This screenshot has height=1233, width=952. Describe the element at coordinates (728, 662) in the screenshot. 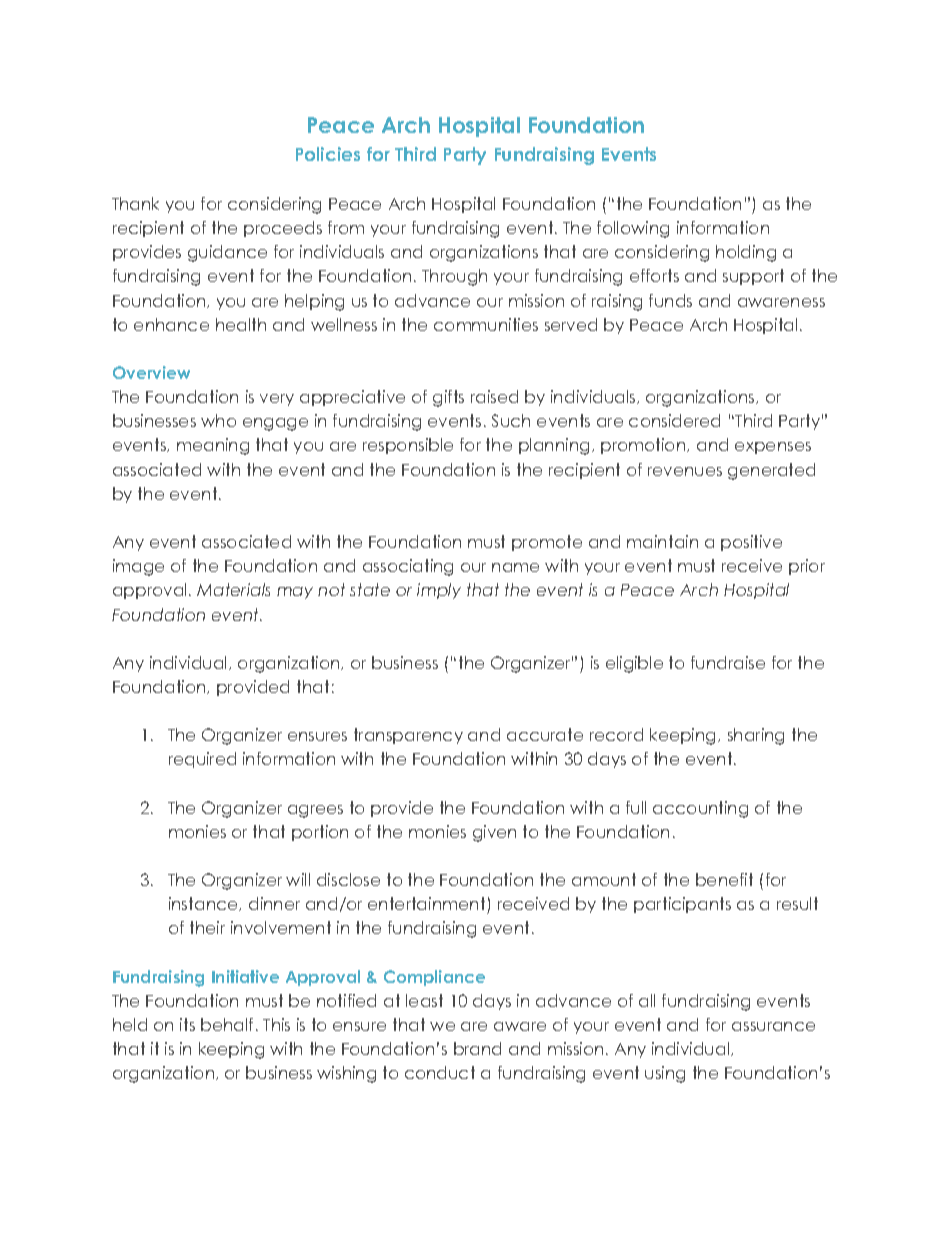

I see `fundraise` at that location.
